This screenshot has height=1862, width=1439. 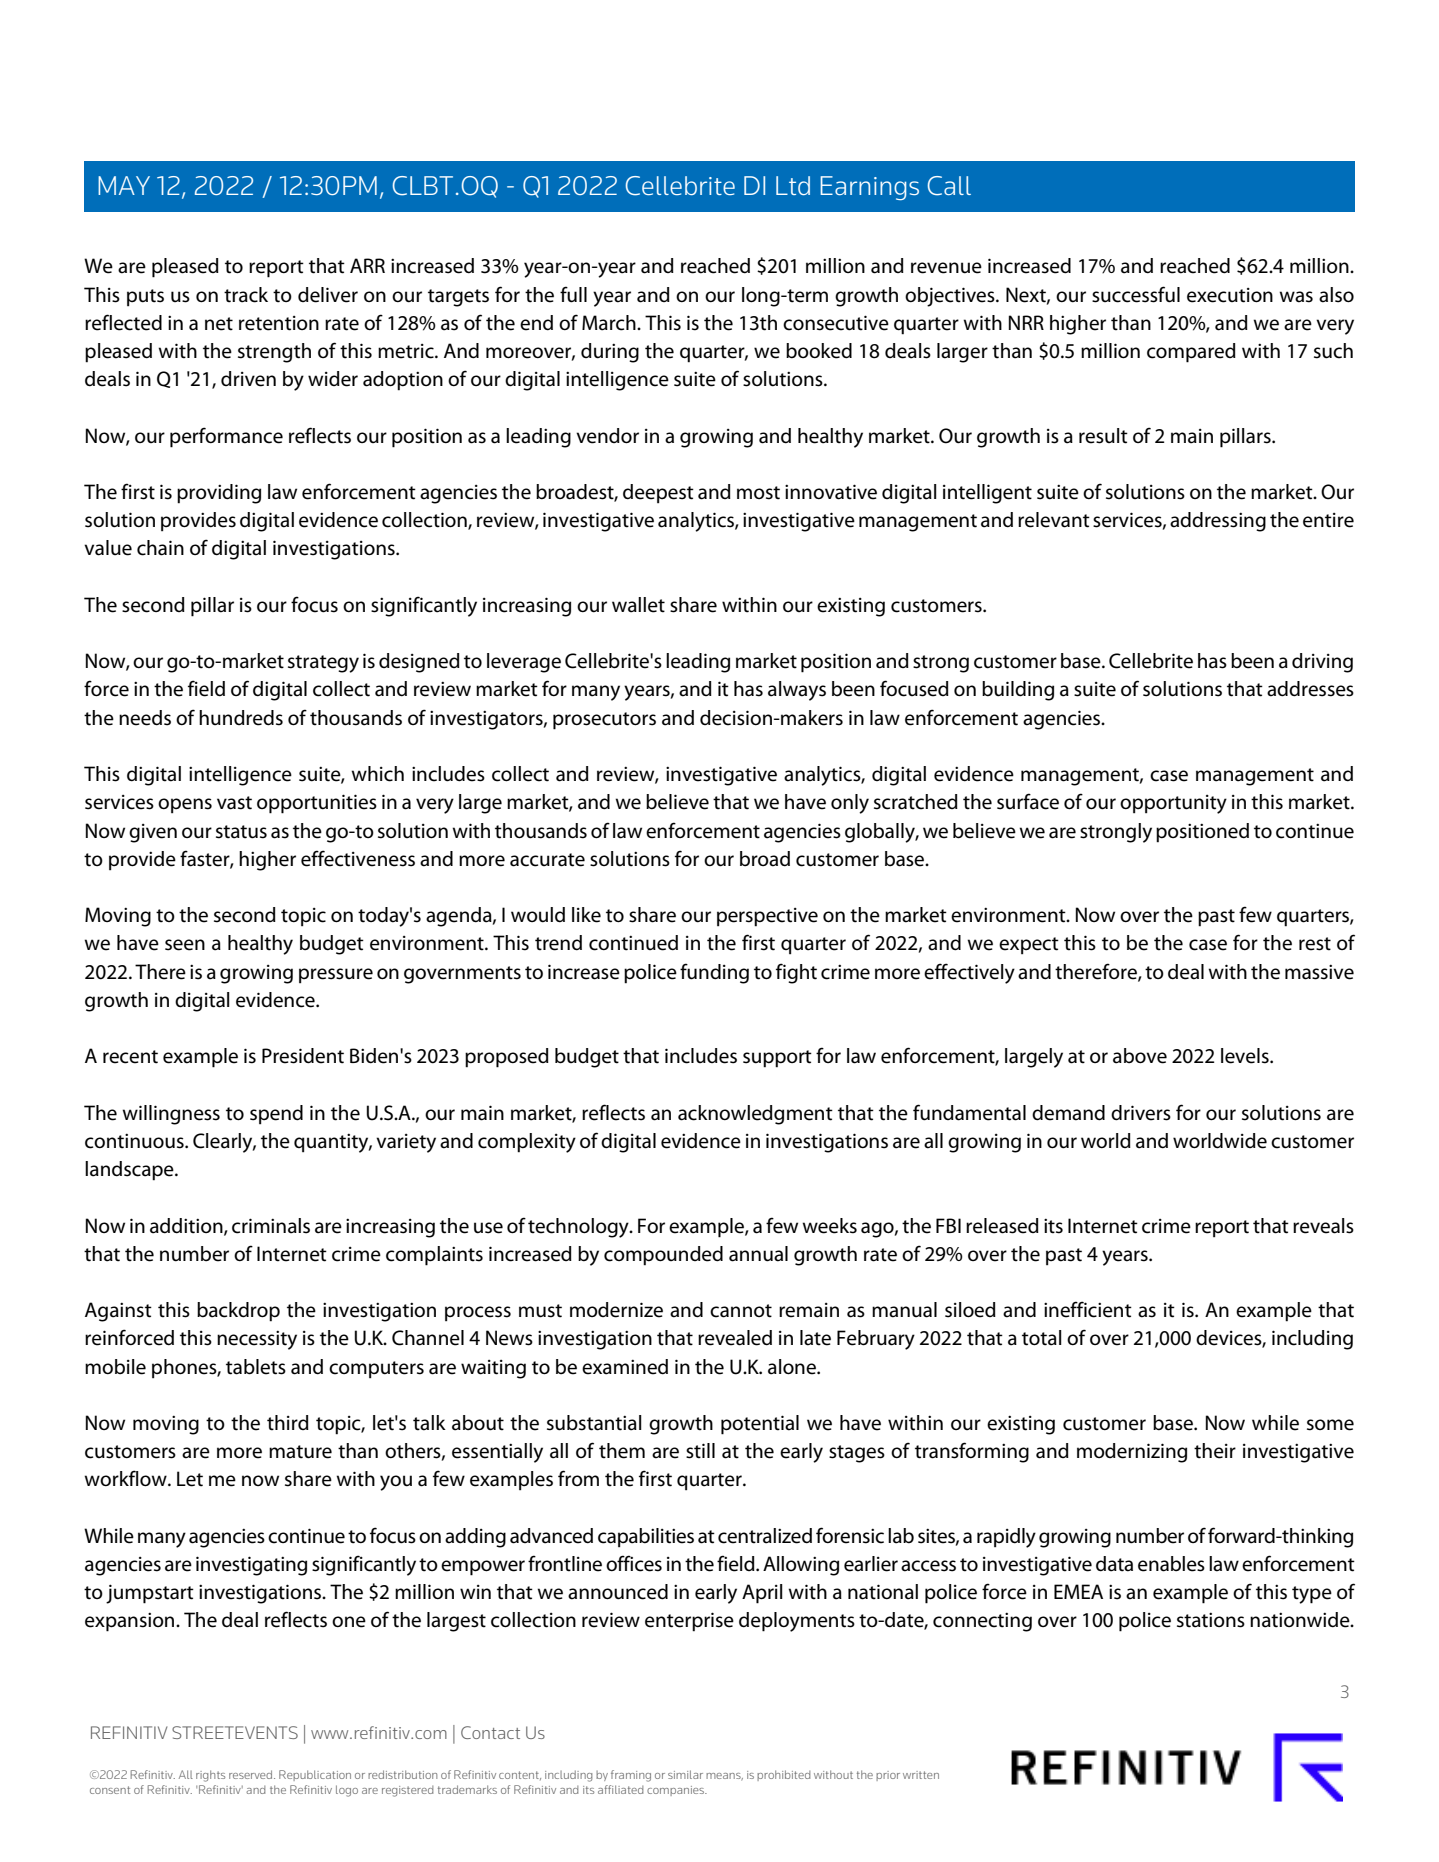 What do you see at coordinates (793, 185) in the screenshot?
I see `Ltd` at bounding box center [793, 185].
